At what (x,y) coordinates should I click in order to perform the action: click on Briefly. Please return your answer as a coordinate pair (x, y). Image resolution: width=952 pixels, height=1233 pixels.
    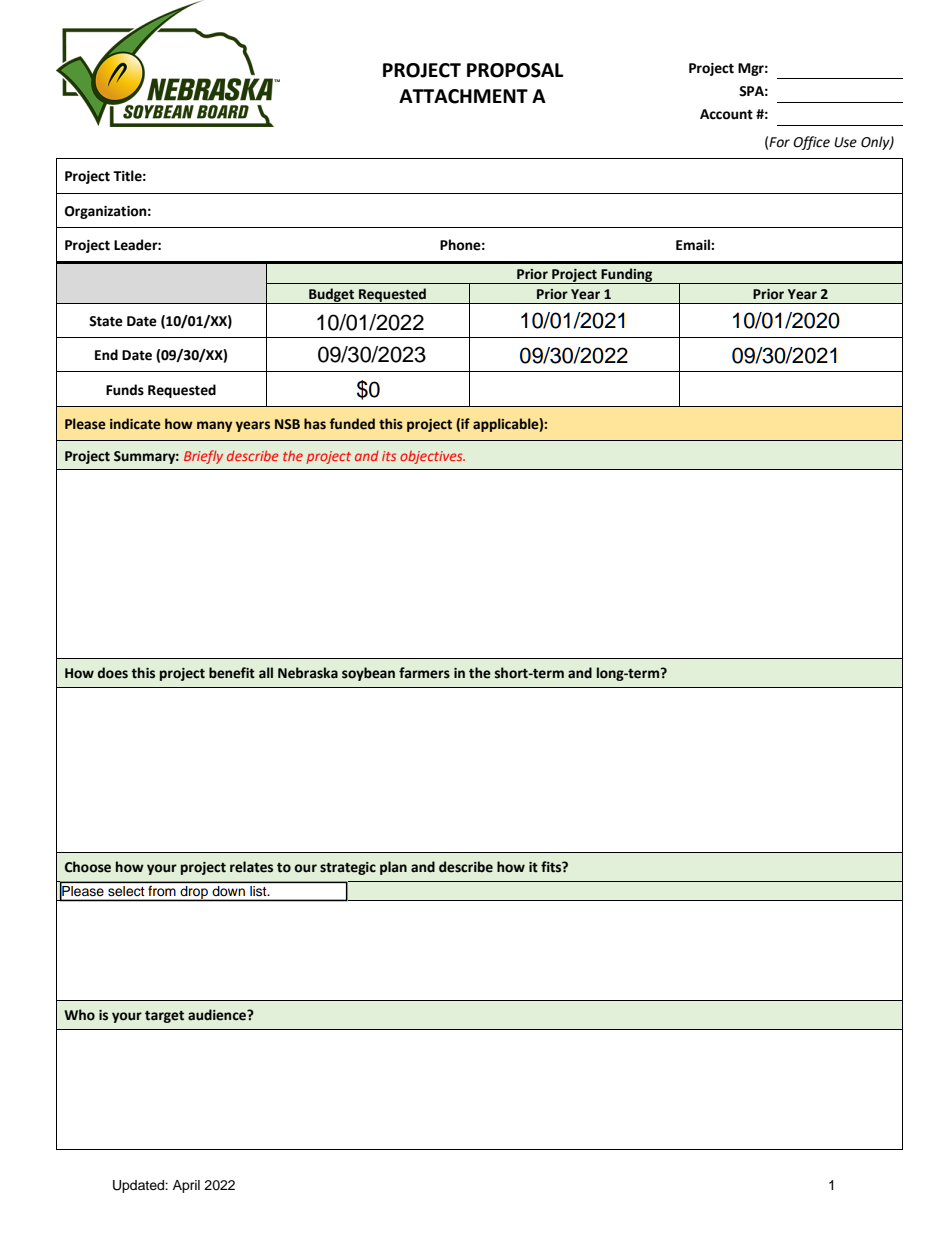
    Looking at the image, I should click on (203, 457).
